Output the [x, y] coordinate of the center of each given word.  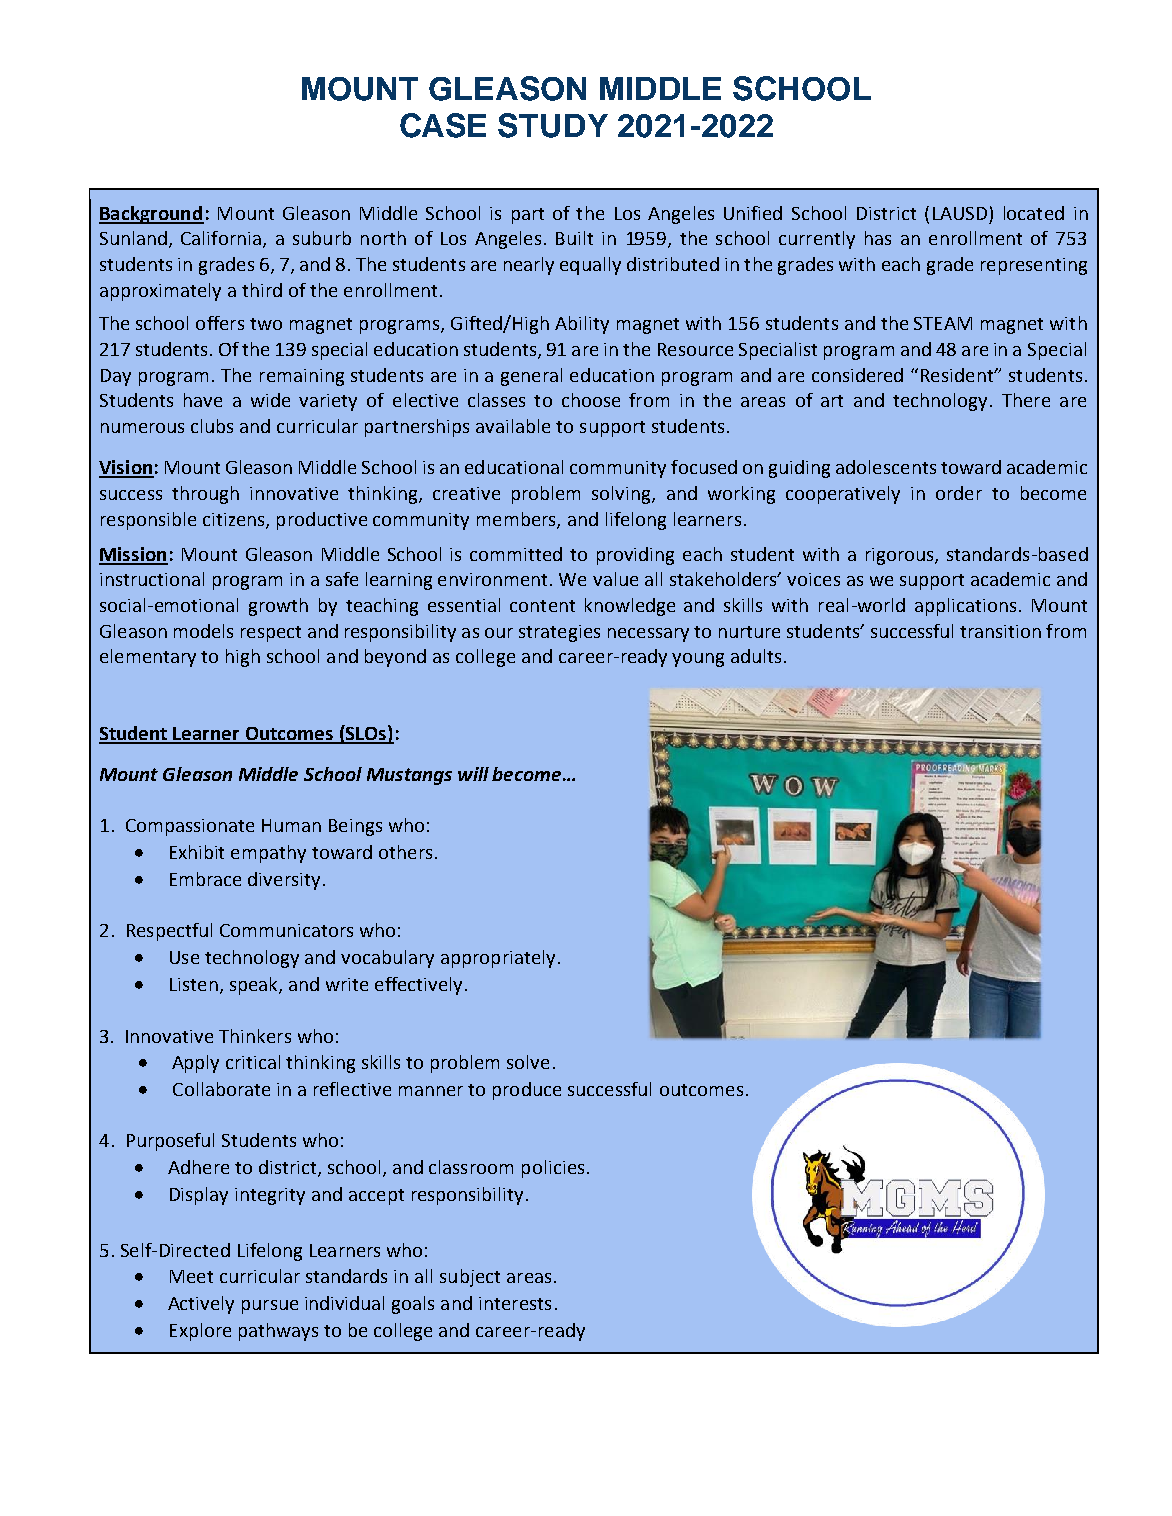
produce [527, 1091]
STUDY [553, 125]
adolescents [886, 467]
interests [515, 1303]
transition [1000, 631]
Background [151, 215]
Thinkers [255, 1036]
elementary [148, 658]
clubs [212, 426]
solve [528, 1062]
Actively [201, 1305]
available [513, 426]
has [878, 238]
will [473, 774]
